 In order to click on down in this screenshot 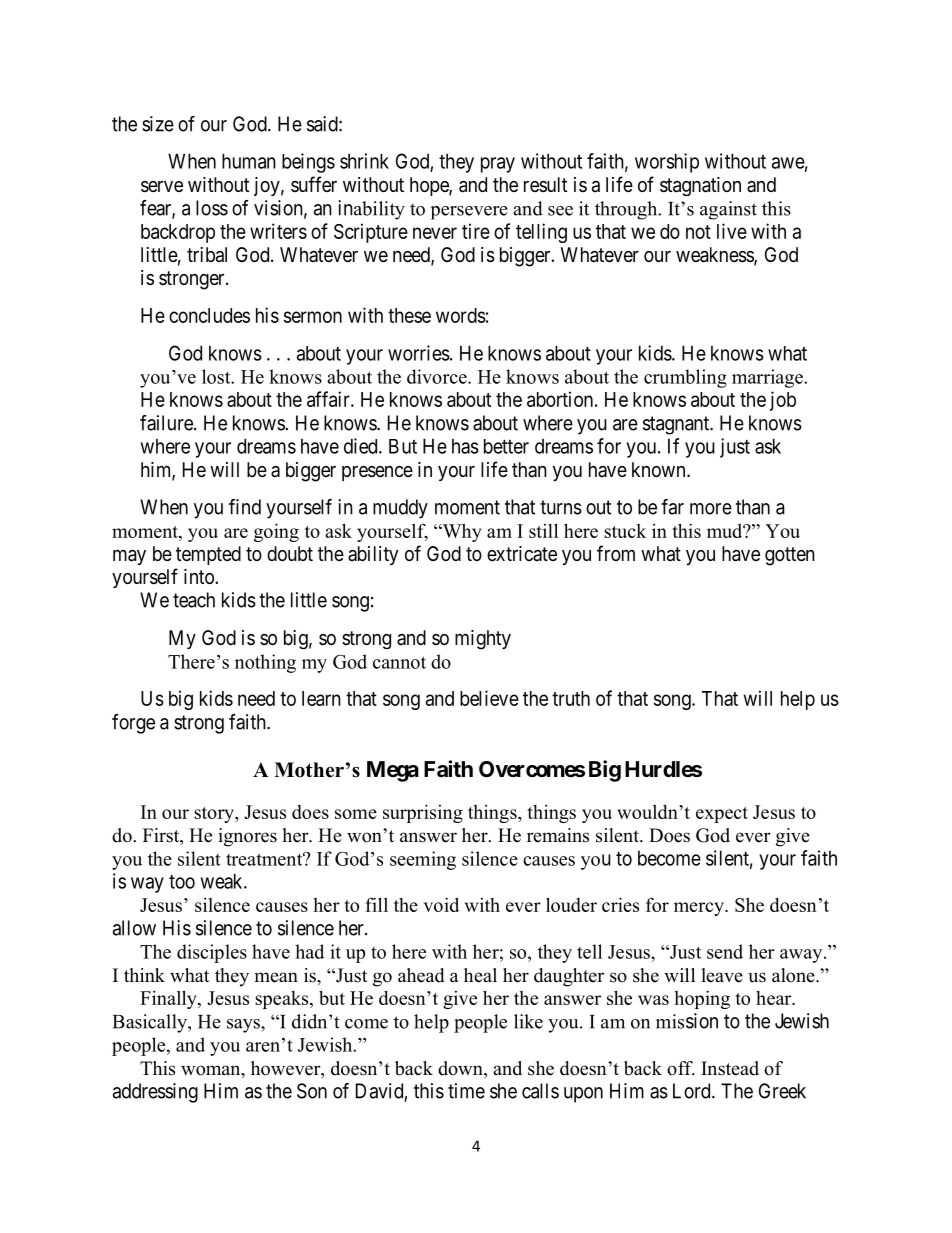, I will do `click(461, 1069)`.
